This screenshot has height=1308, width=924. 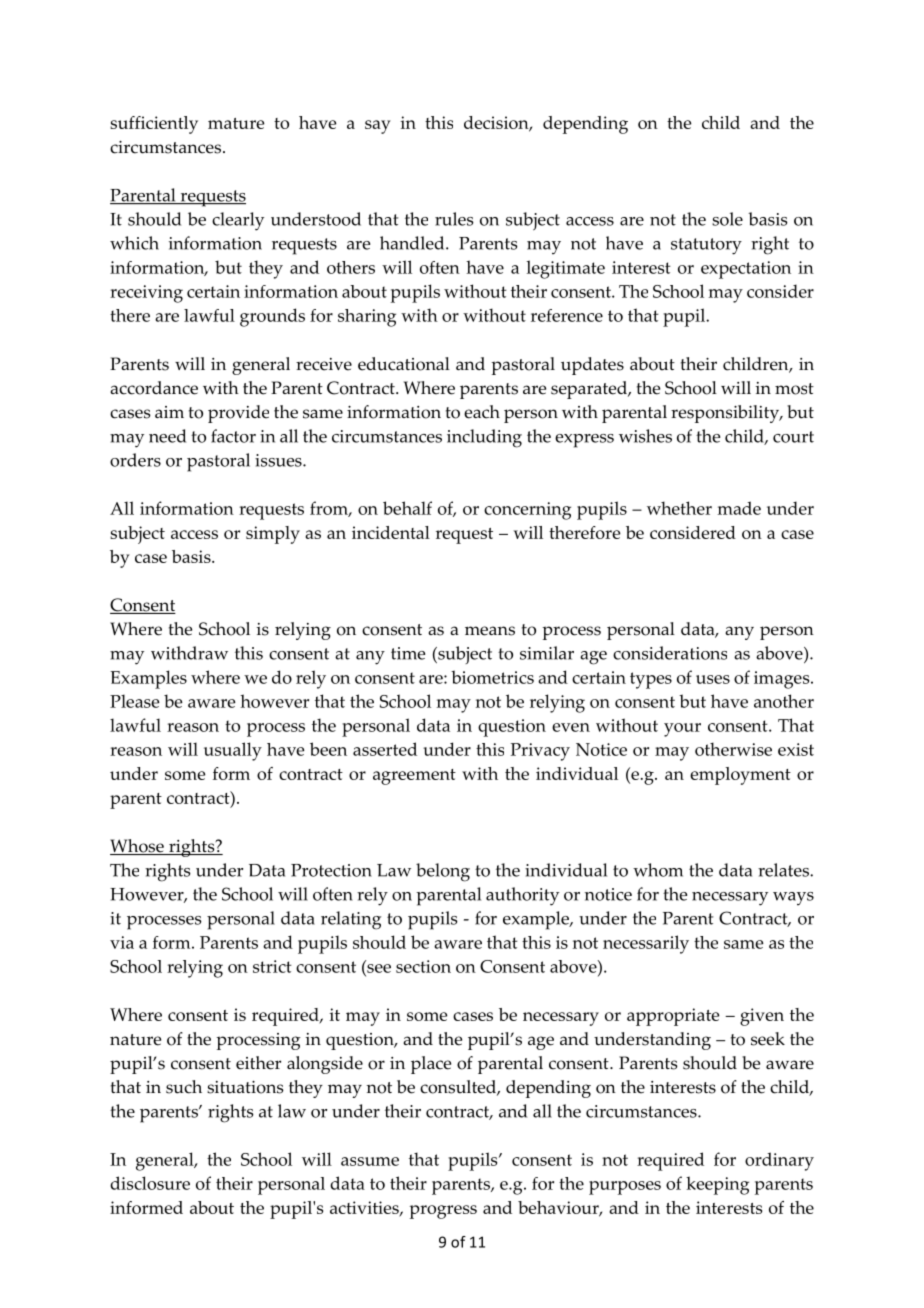 What do you see at coordinates (407, 508) in the screenshot?
I see `behalf` at bounding box center [407, 508].
